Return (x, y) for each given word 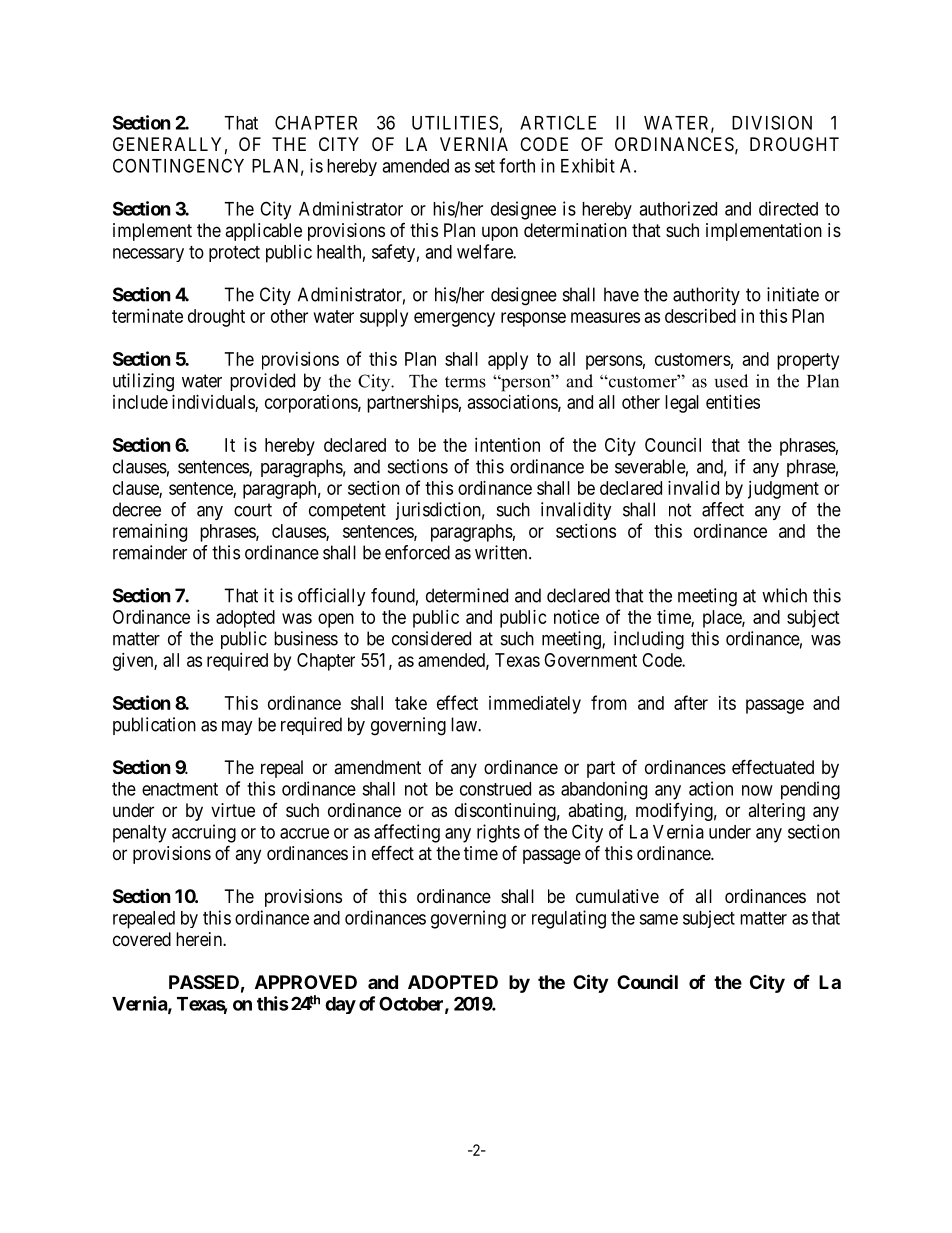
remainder (150, 552)
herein (200, 939)
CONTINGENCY (178, 165)
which (784, 595)
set (485, 166)
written (502, 552)
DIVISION (772, 122)
